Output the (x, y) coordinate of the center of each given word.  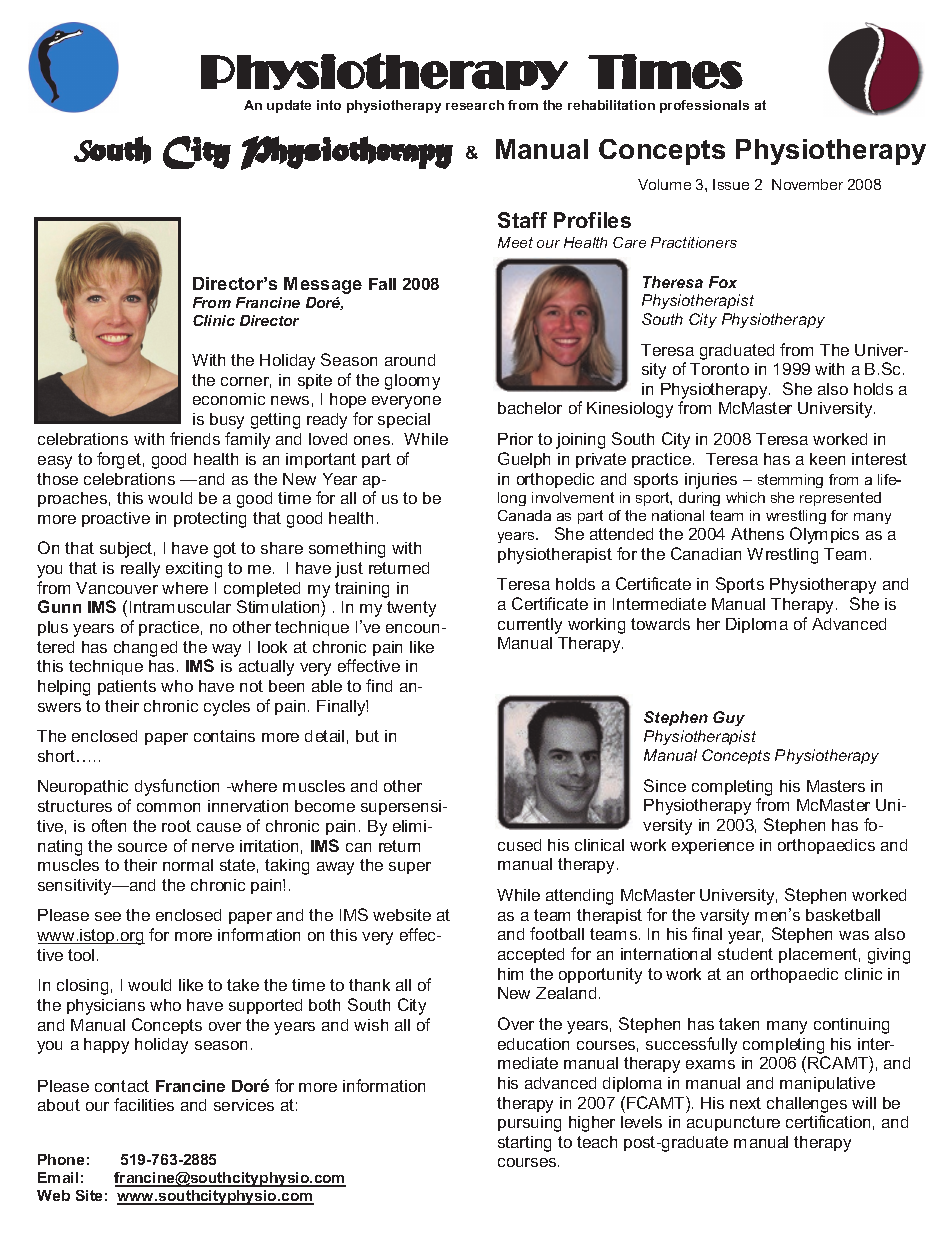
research (475, 105)
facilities (144, 1104)
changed (145, 649)
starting (524, 1144)
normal (188, 865)
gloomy (412, 382)
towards (660, 624)
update (289, 106)
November (807, 184)
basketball (843, 915)
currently (530, 626)
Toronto (719, 369)
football (557, 933)
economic (229, 399)
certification (828, 1121)
